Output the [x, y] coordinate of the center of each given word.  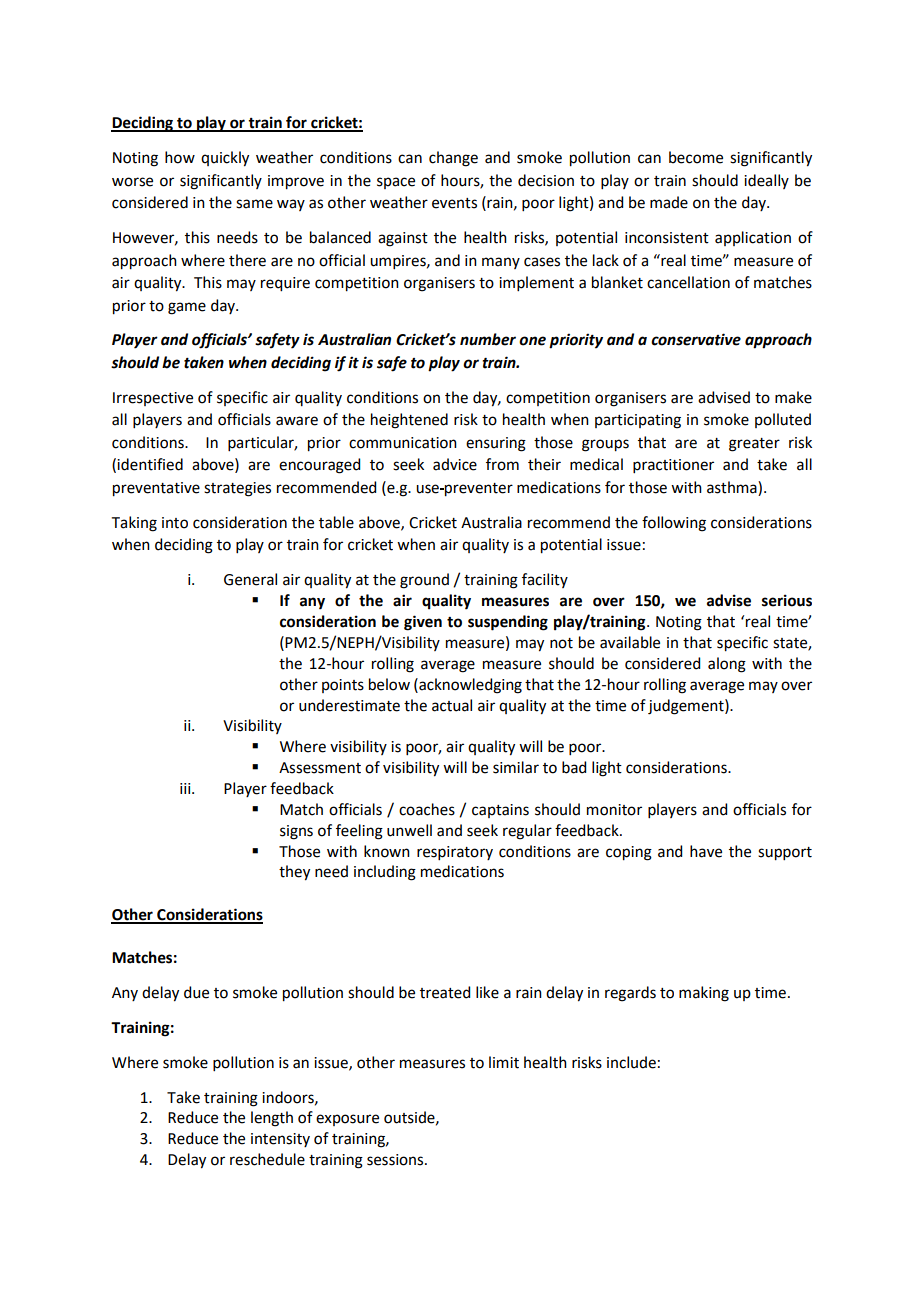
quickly [225, 159]
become [696, 157]
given [423, 623]
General [250, 579]
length [272, 1119]
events [454, 203]
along [727, 665]
